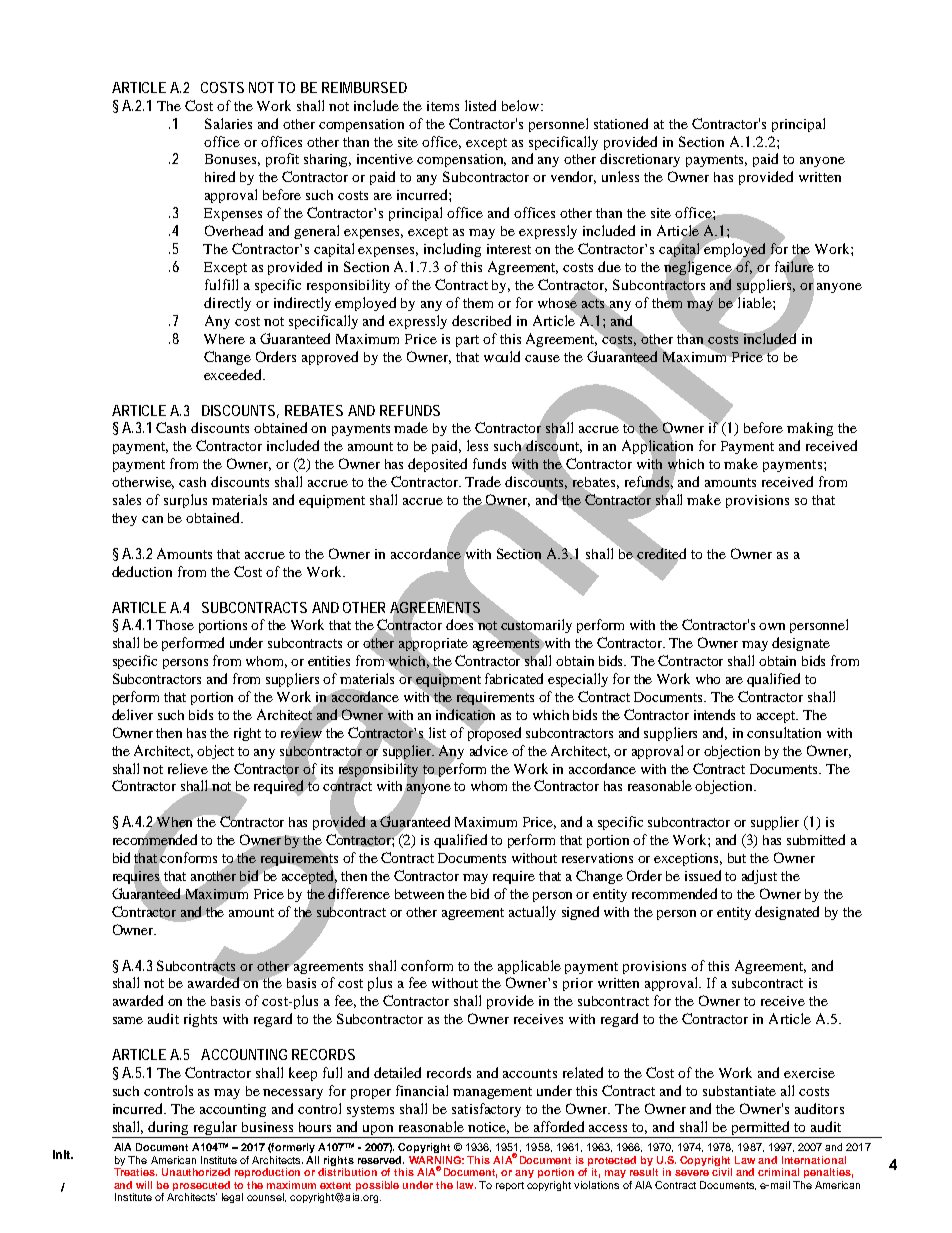 The image size is (952, 1233). What do you see at coordinates (714, 714) in the image?
I see `intends` at bounding box center [714, 714].
